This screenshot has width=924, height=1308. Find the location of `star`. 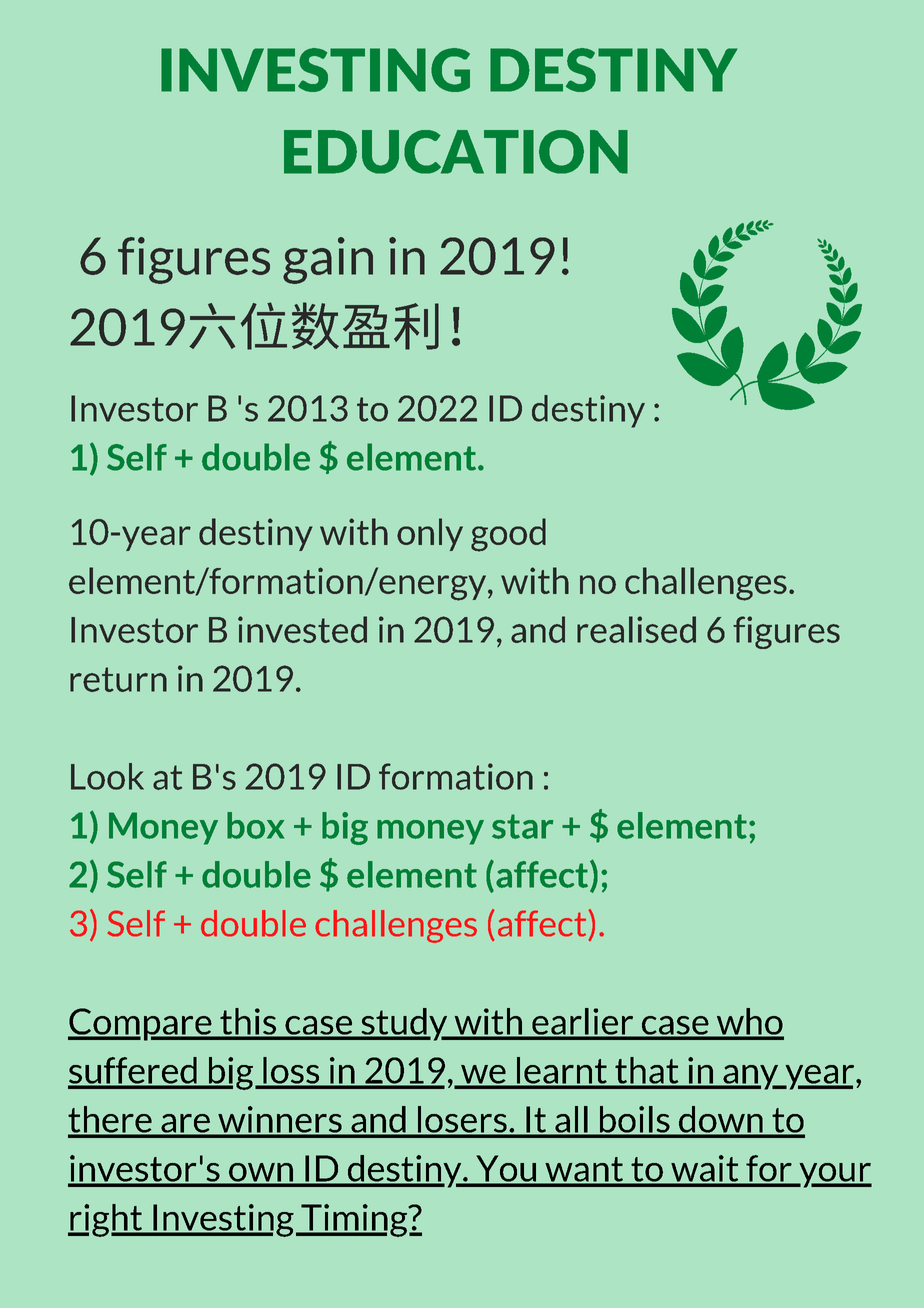

star is located at coordinates (522, 826).
